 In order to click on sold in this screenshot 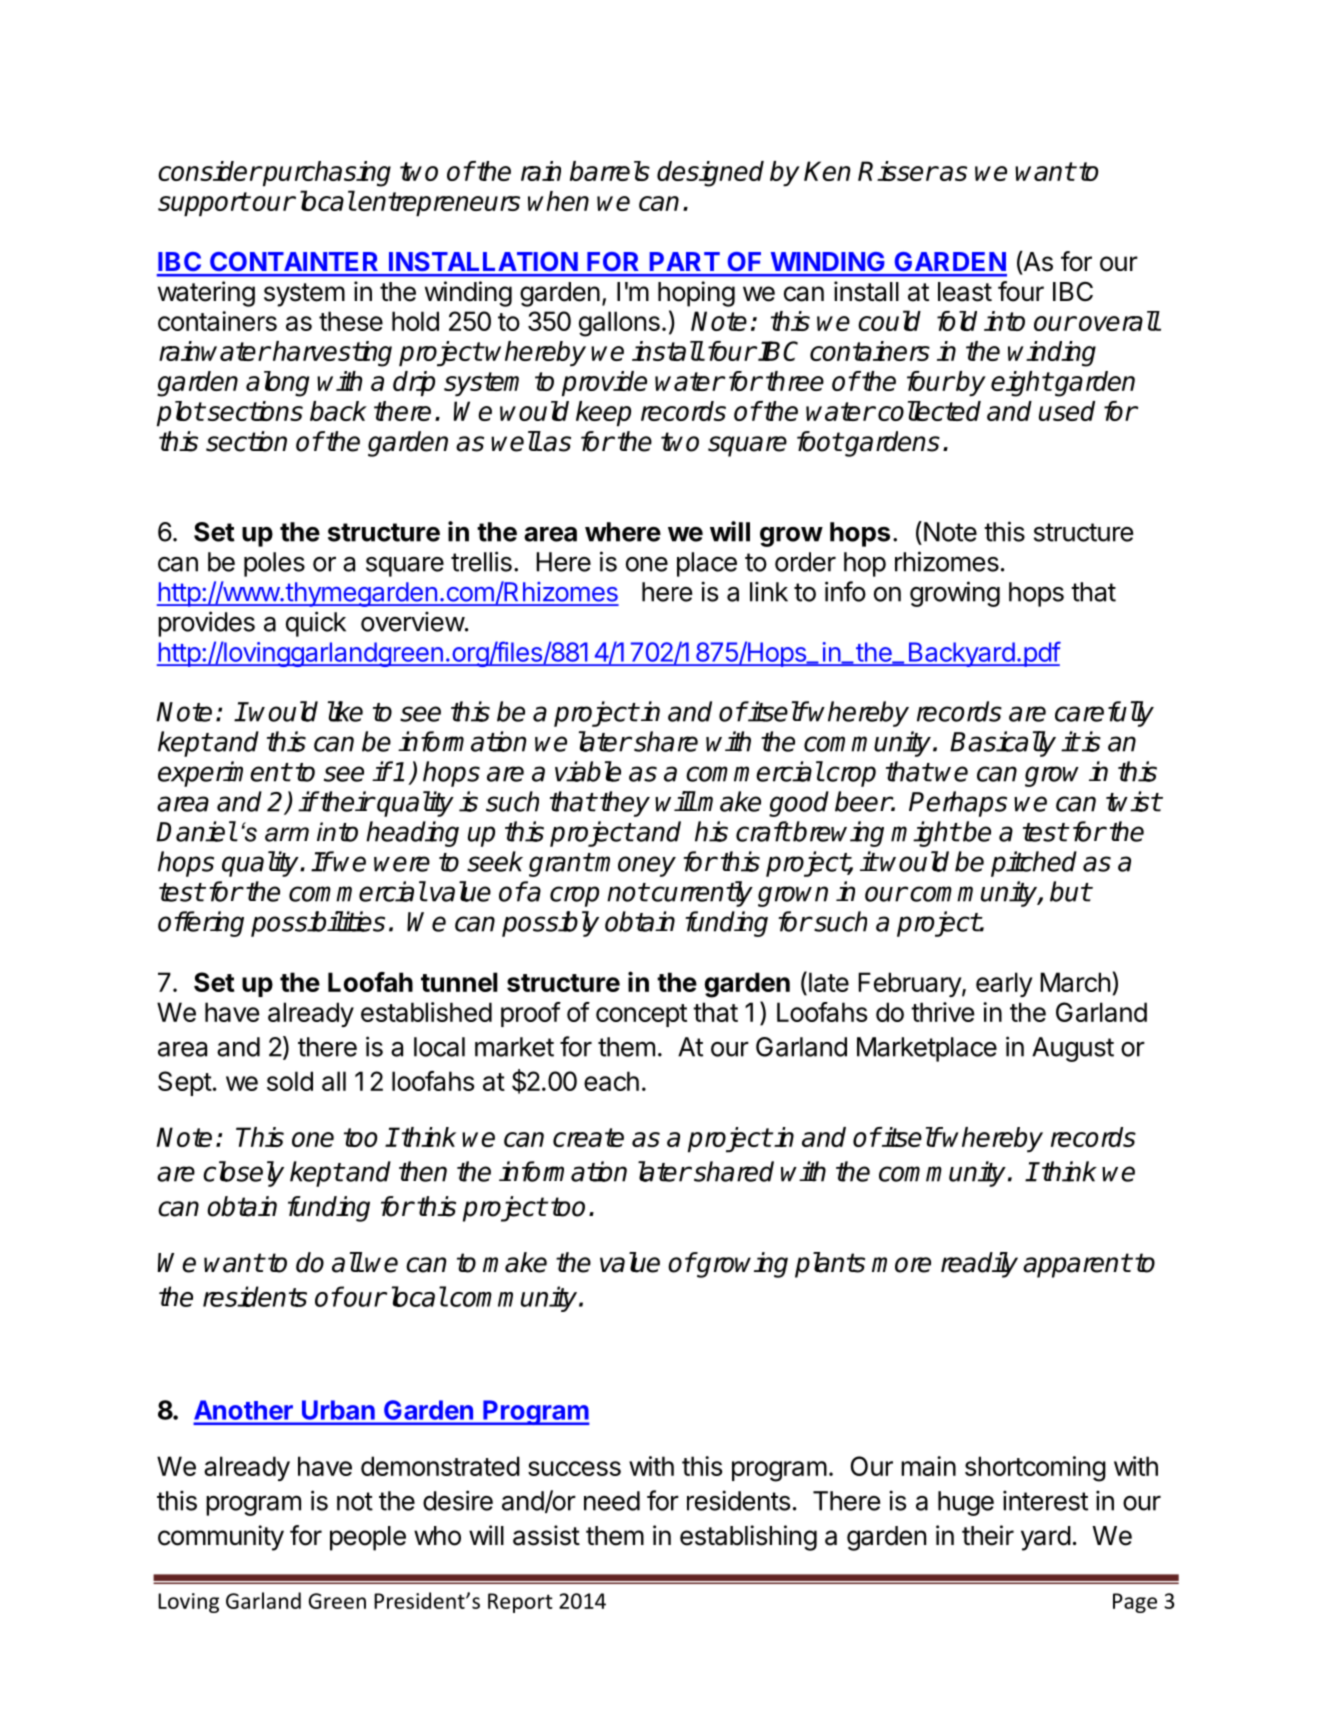, I will do `click(290, 1081)`.
